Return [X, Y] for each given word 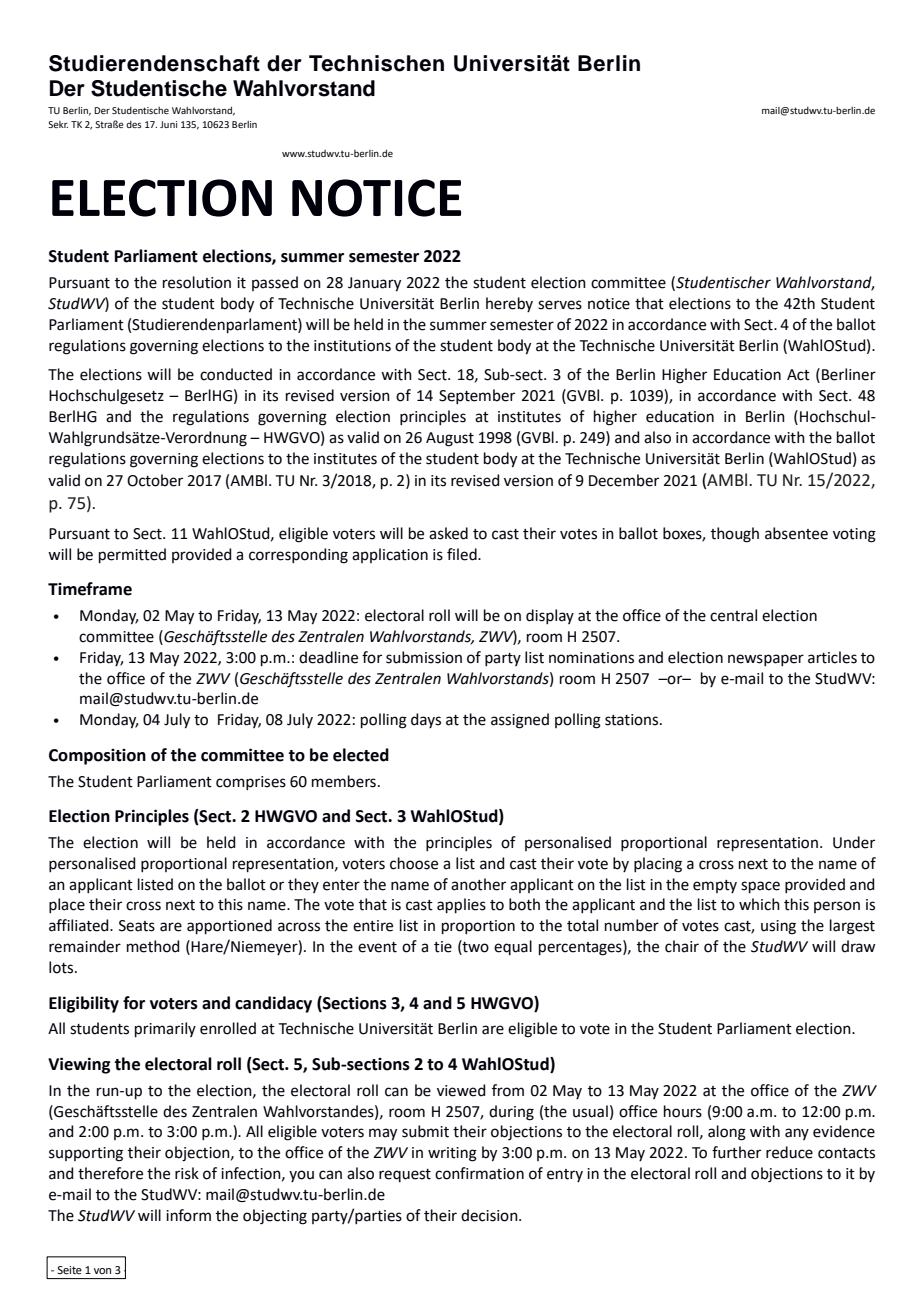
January [374, 284]
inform [188, 1215]
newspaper [766, 660]
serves [560, 305]
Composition [97, 757]
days [426, 720]
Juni [168, 124]
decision [490, 1215]
